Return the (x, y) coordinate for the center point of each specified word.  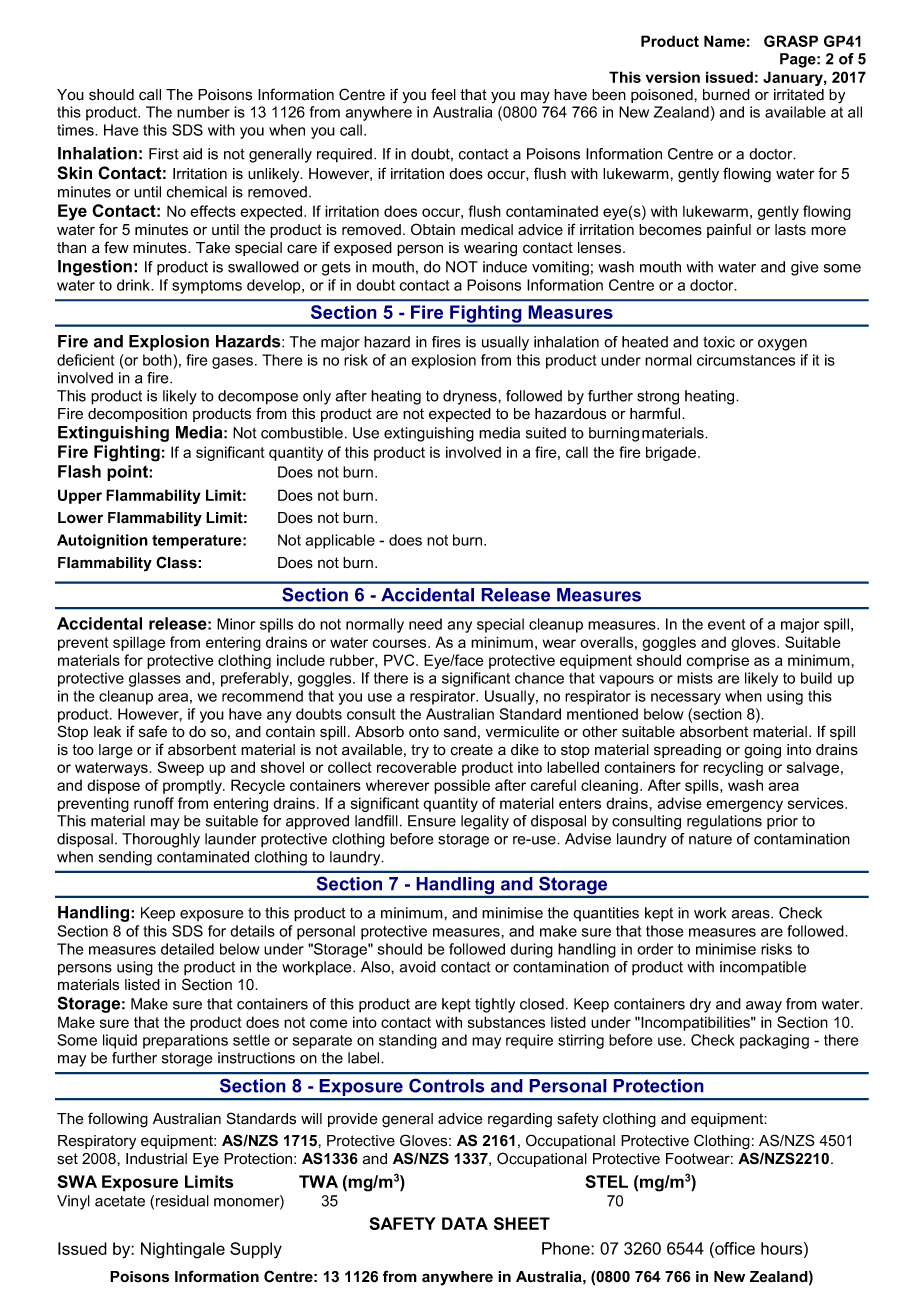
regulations (724, 822)
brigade (672, 453)
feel (443, 94)
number (203, 112)
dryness (471, 397)
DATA (465, 1223)
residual (182, 1201)
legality (485, 822)
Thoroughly (161, 840)
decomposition (137, 415)
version (673, 77)
